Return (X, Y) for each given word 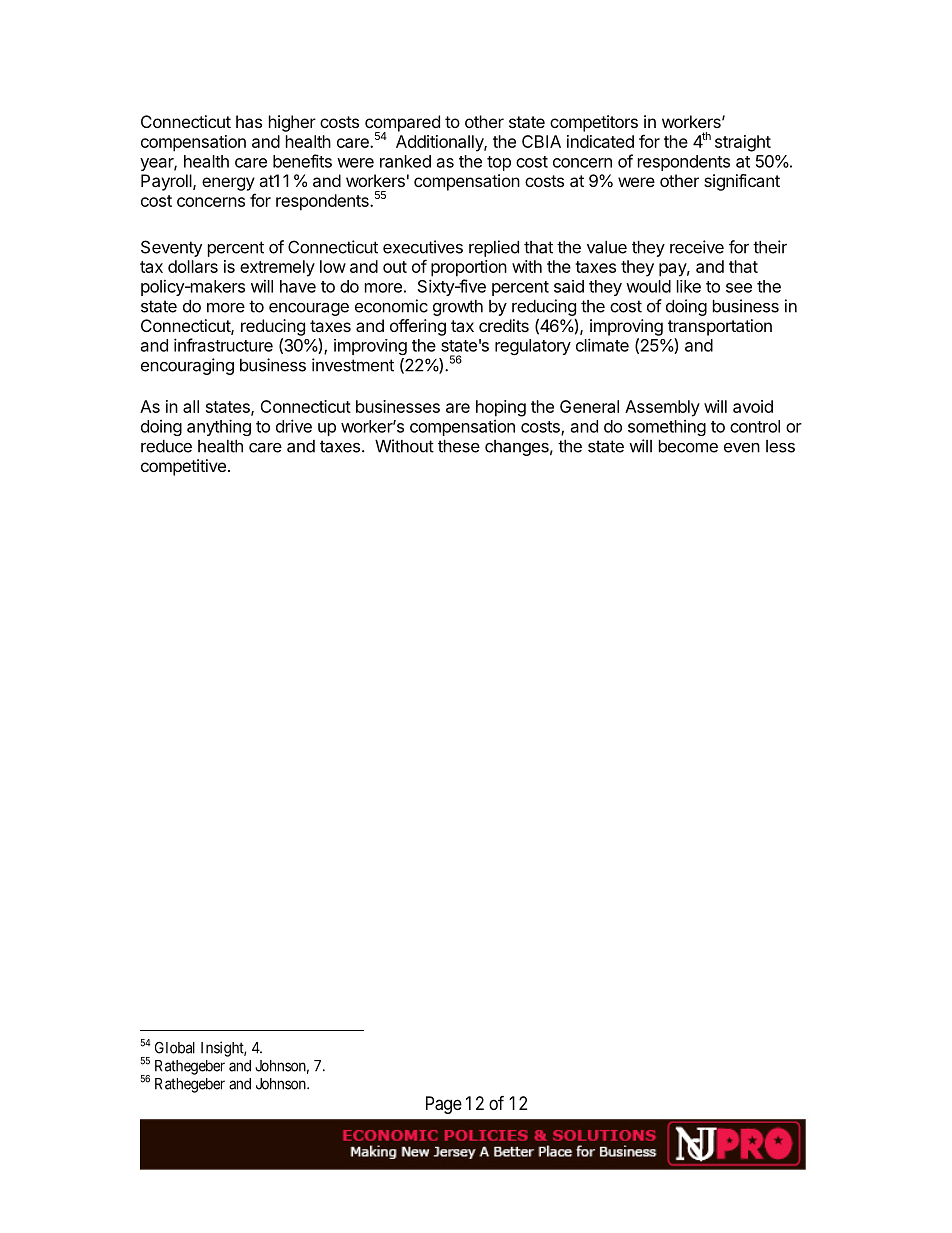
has (249, 121)
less (780, 446)
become (688, 446)
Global (175, 1048)
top (499, 163)
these (459, 446)
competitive (183, 467)
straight (743, 143)
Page (444, 1105)
